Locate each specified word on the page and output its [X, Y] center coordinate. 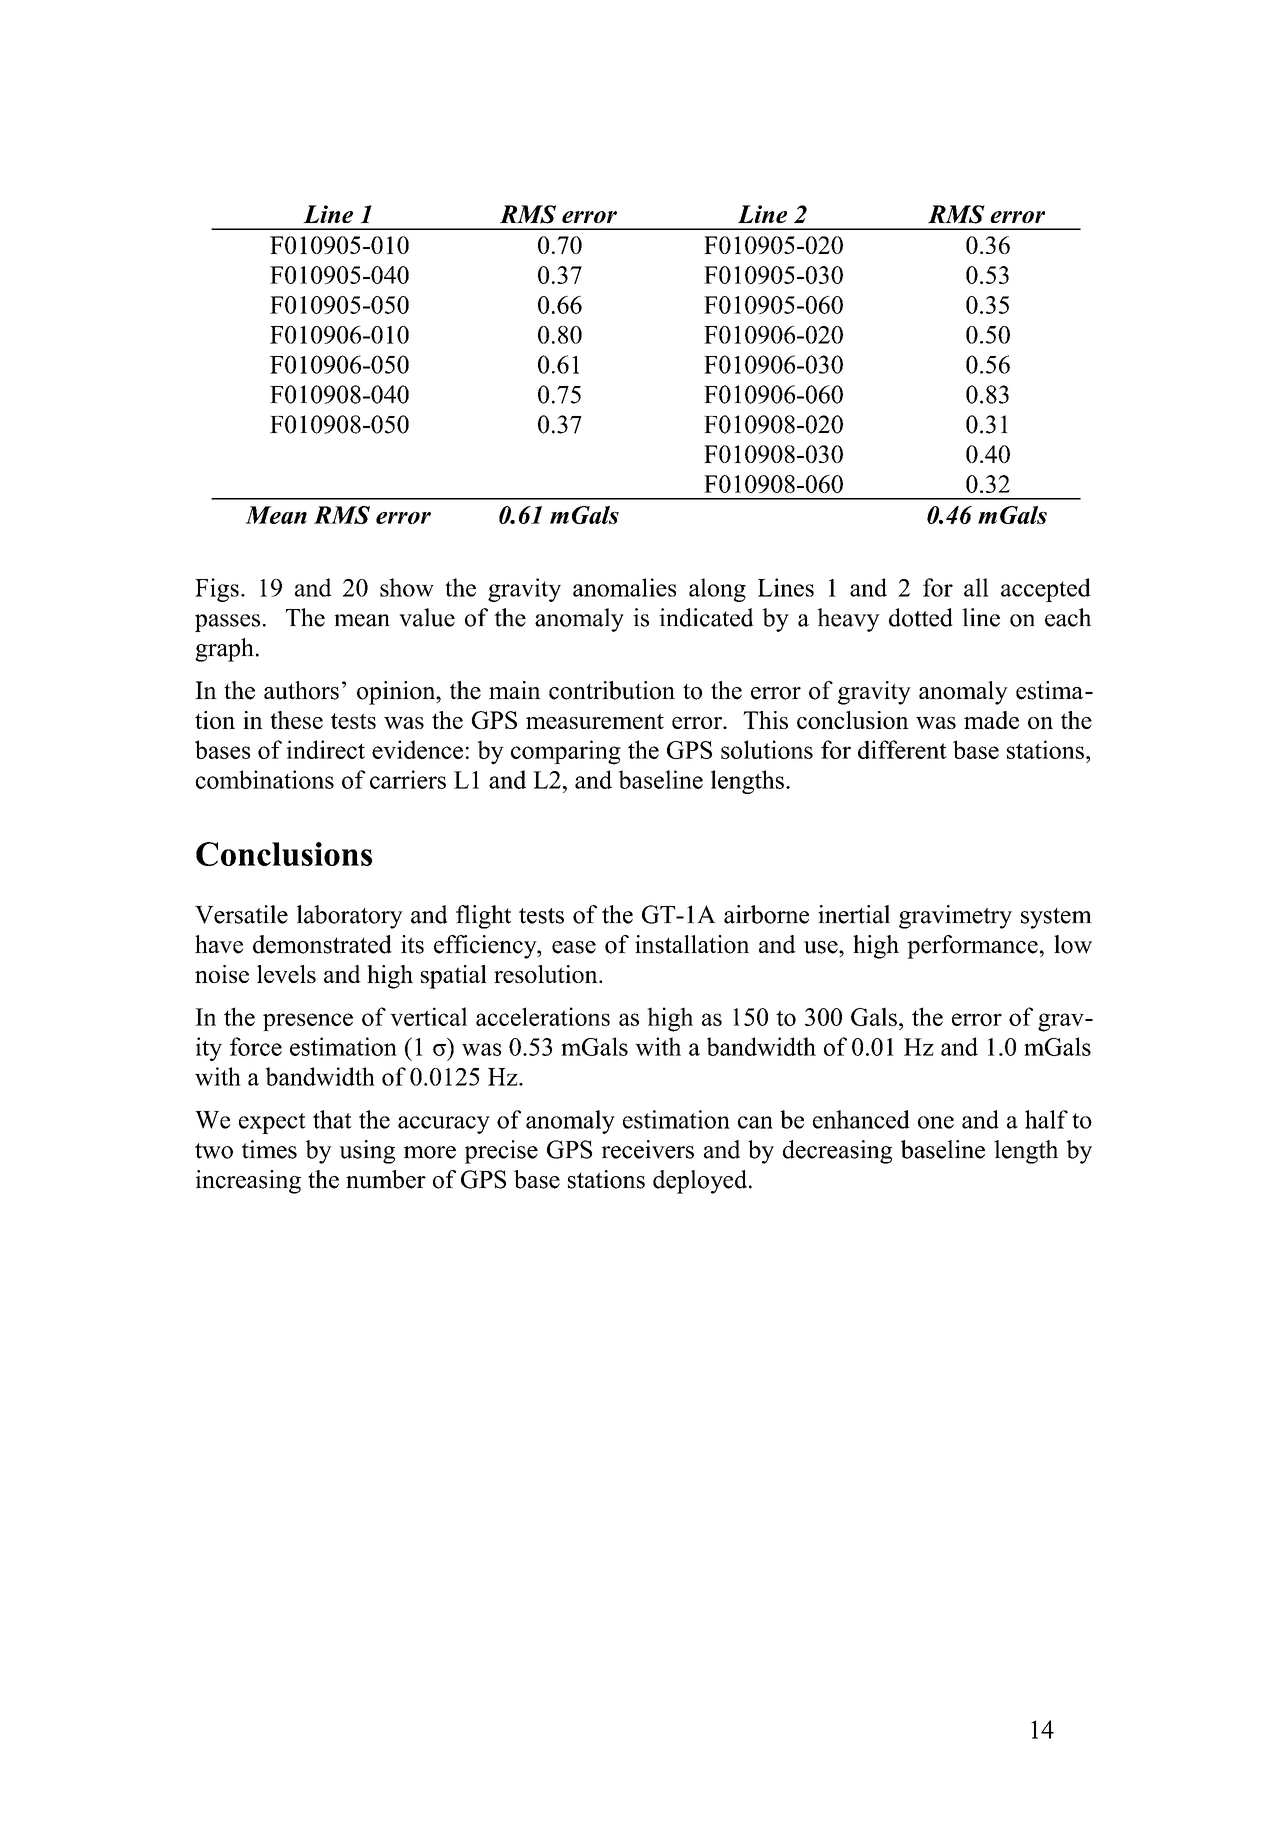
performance [972, 947]
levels [286, 974]
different [902, 749]
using [367, 1152]
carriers [408, 779]
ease [574, 947]
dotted [921, 617]
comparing [566, 752]
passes [227, 623]
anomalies [624, 587]
